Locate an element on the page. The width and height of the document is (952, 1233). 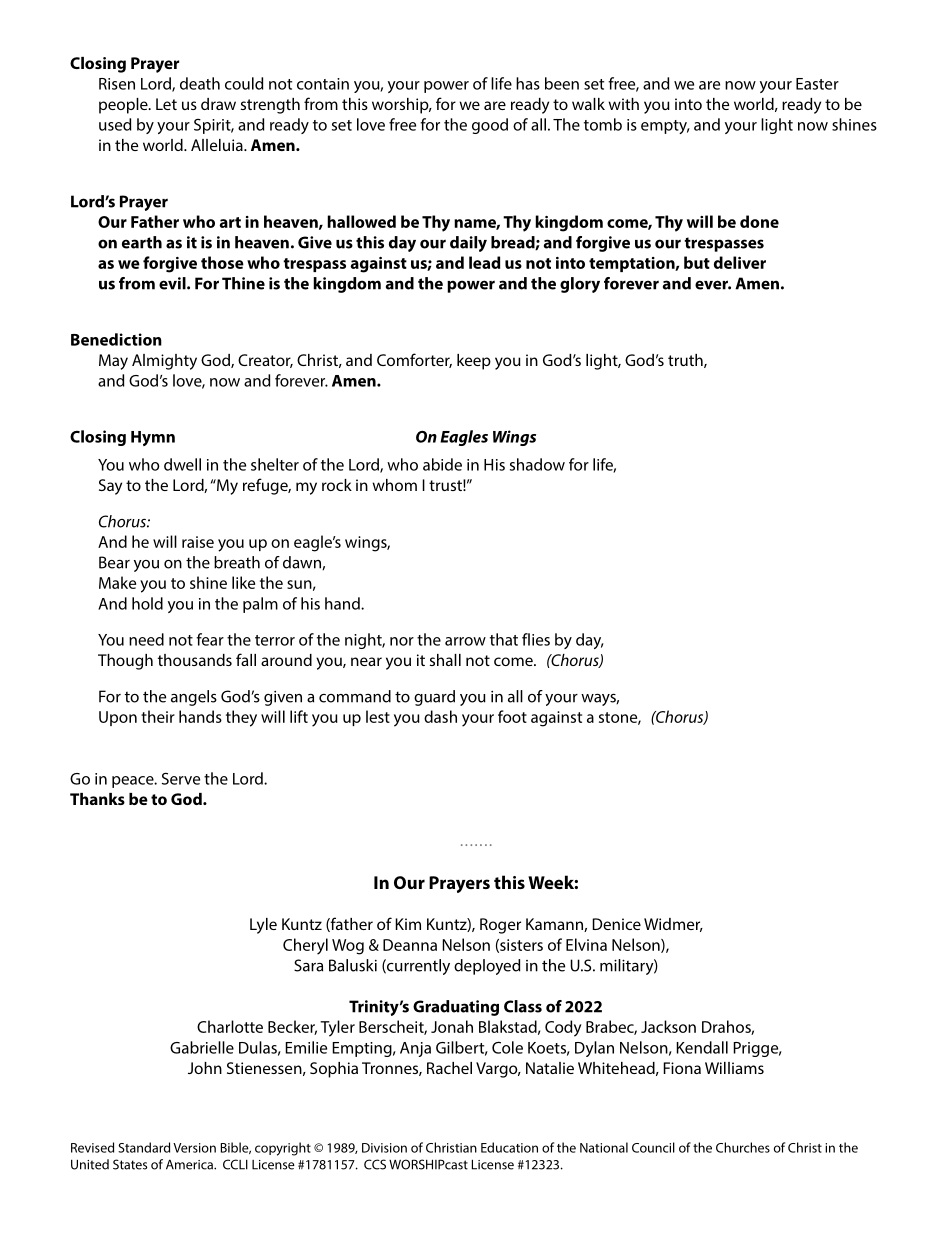
Version is located at coordinates (194, 1148).
